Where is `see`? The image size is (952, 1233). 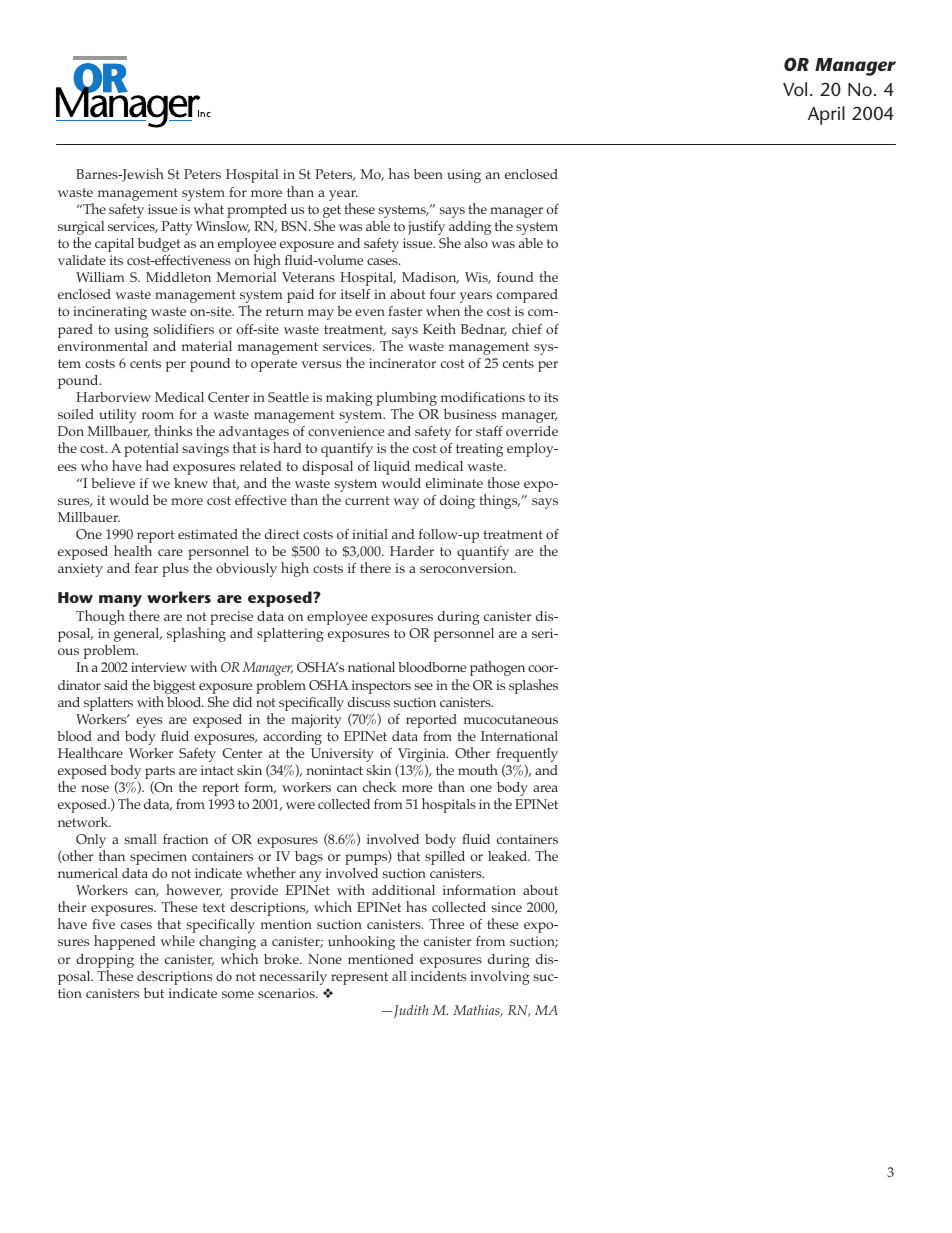 see is located at coordinates (424, 686).
